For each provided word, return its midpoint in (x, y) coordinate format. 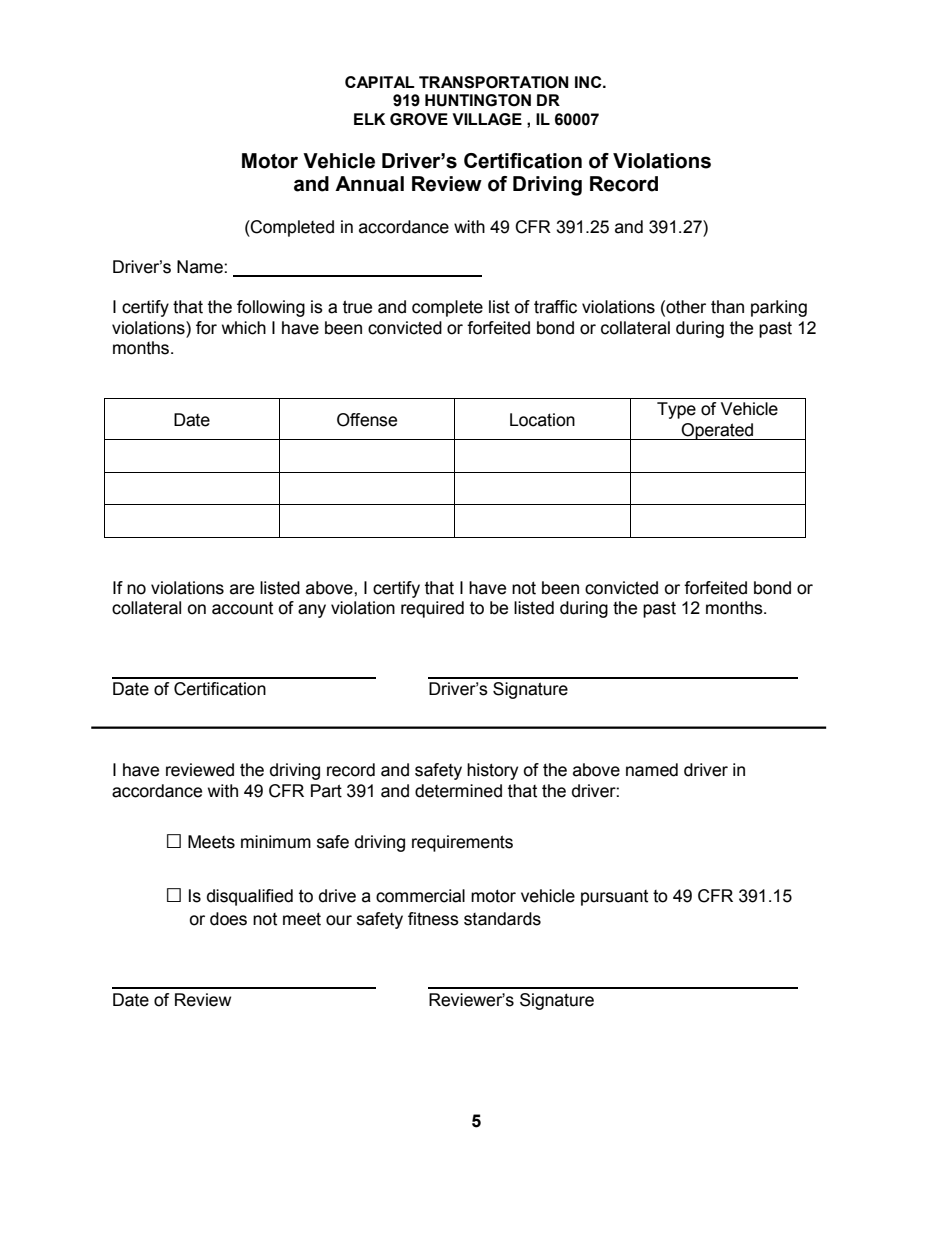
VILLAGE (487, 119)
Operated (718, 431)
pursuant (614, 898)
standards (502, 919)
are (242, 589)
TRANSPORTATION (494, 82)
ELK (369, 119)
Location (542, 420)
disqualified (250, 897)
